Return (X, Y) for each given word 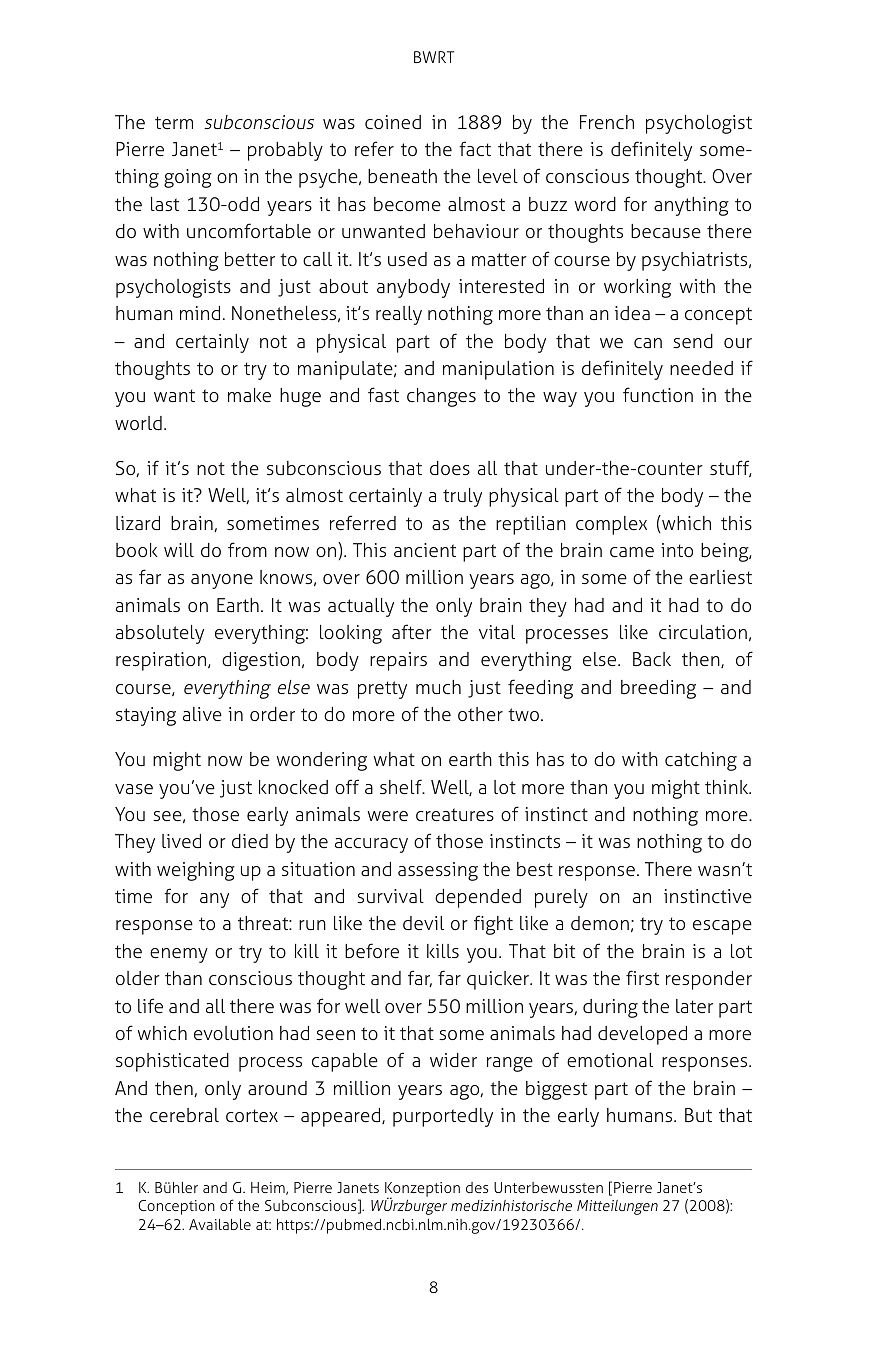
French (607, 122)
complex (611, 525)
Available (220, 1224)
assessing (438, 871)
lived (181, 841)
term (174, 122)
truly (462, 497)
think (728, 787)
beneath (402, 176)
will (179, 550)
